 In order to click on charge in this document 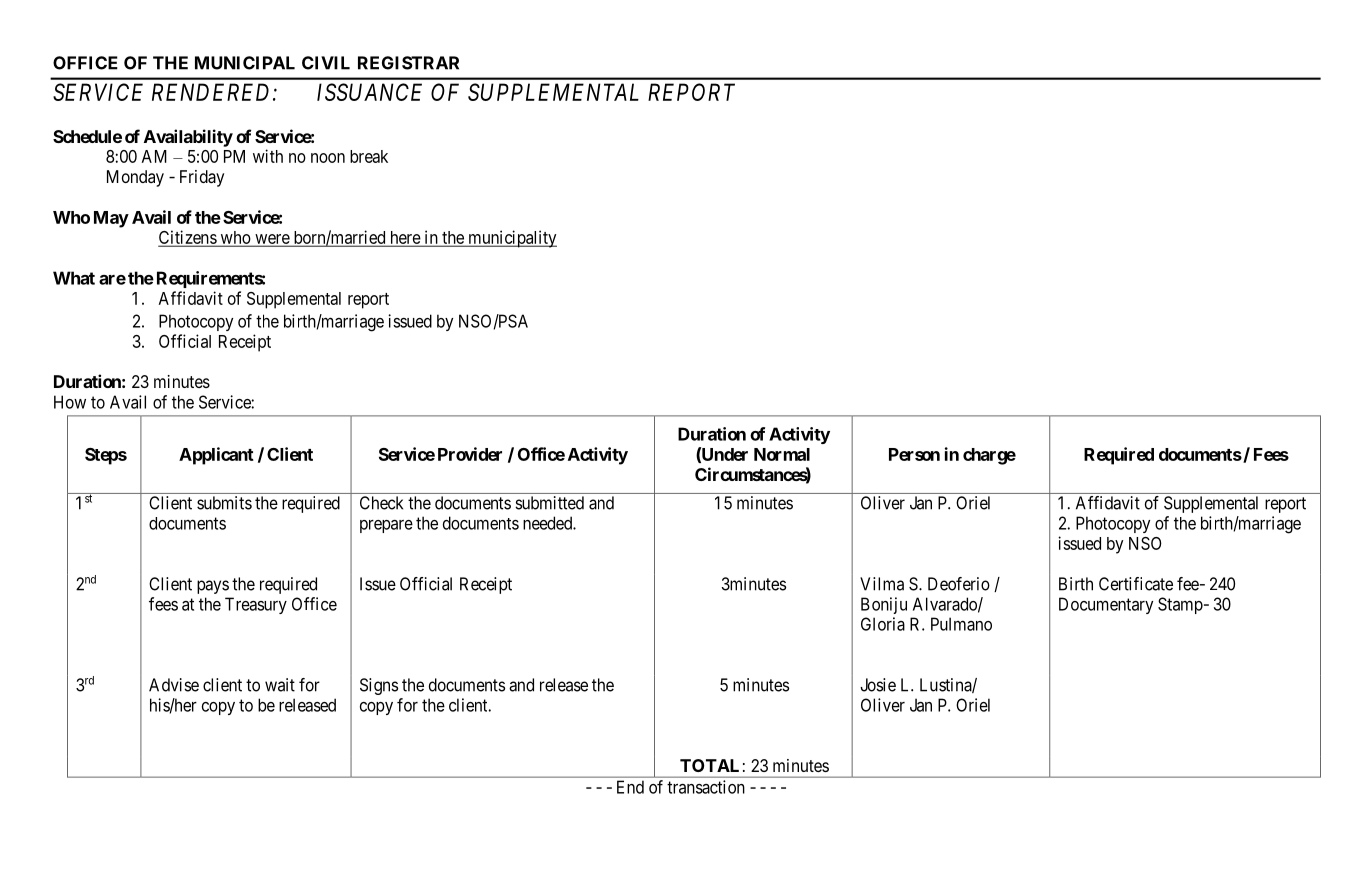, I will do `click(989, 456)`.
